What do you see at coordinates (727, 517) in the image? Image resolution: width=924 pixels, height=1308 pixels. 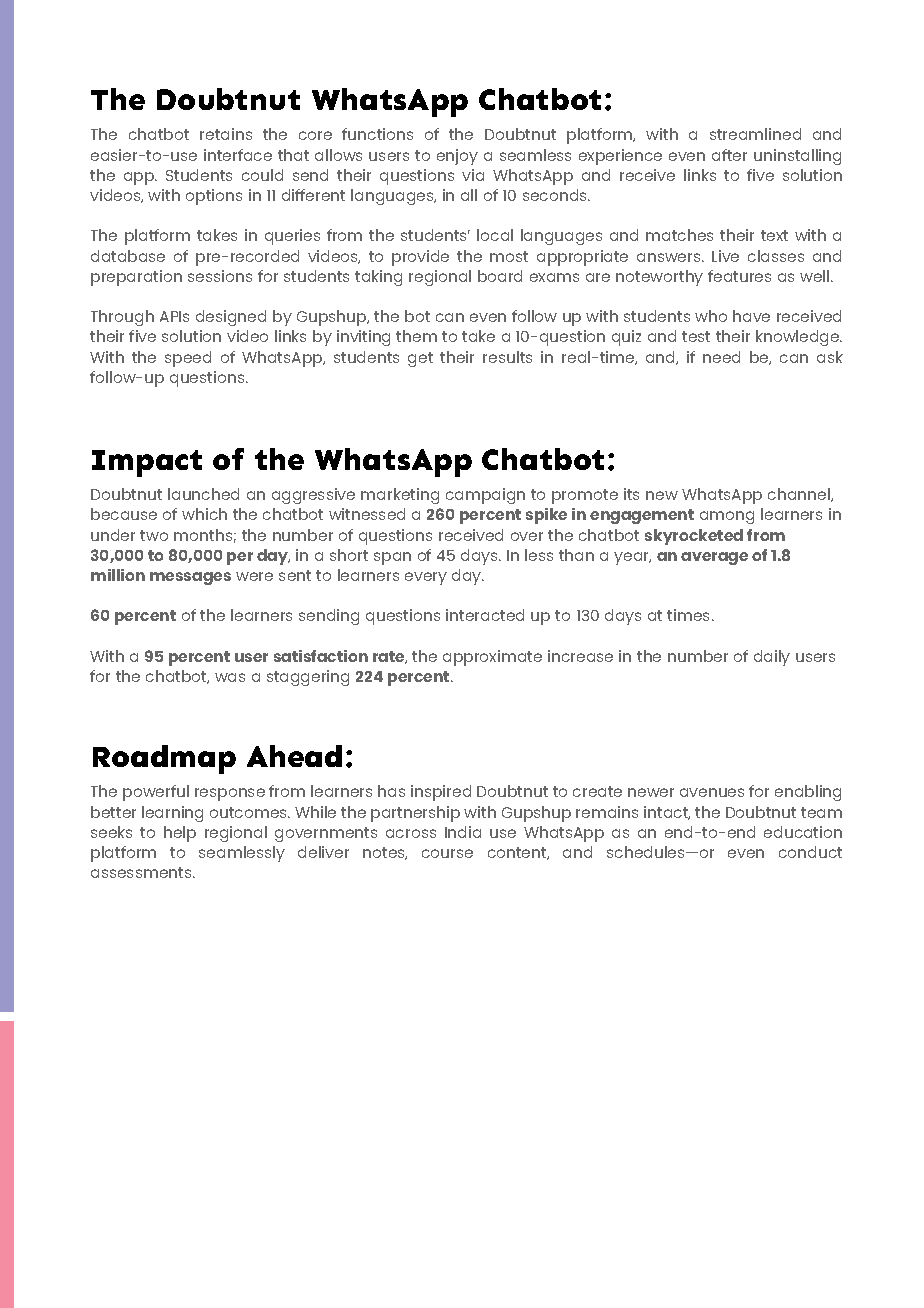 I see `among` at bounding box center [727, 517].
